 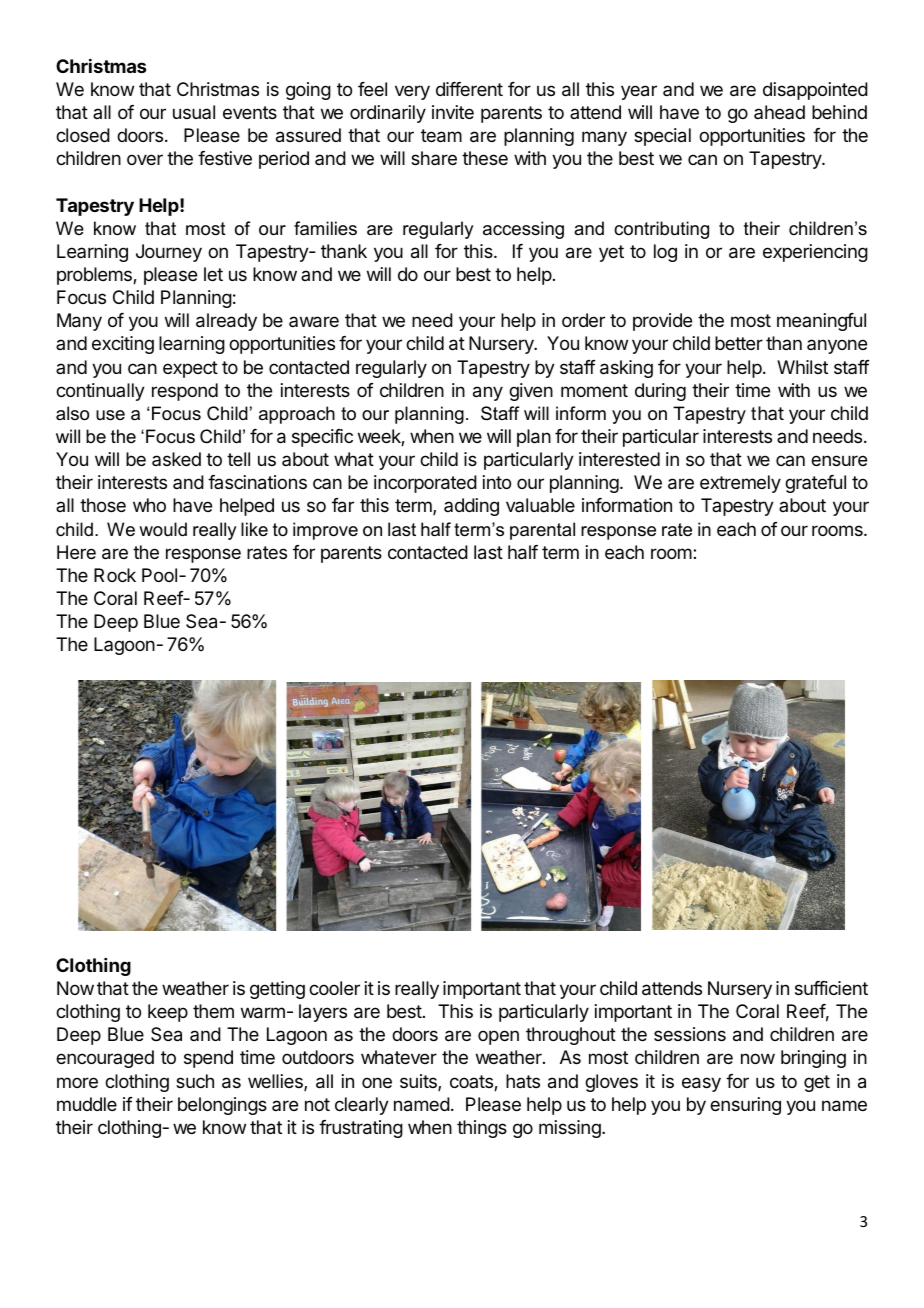 What do you see at coordinates (277, 990) in the screenshot?
I see `getting` at bounding box center [277, 990].
